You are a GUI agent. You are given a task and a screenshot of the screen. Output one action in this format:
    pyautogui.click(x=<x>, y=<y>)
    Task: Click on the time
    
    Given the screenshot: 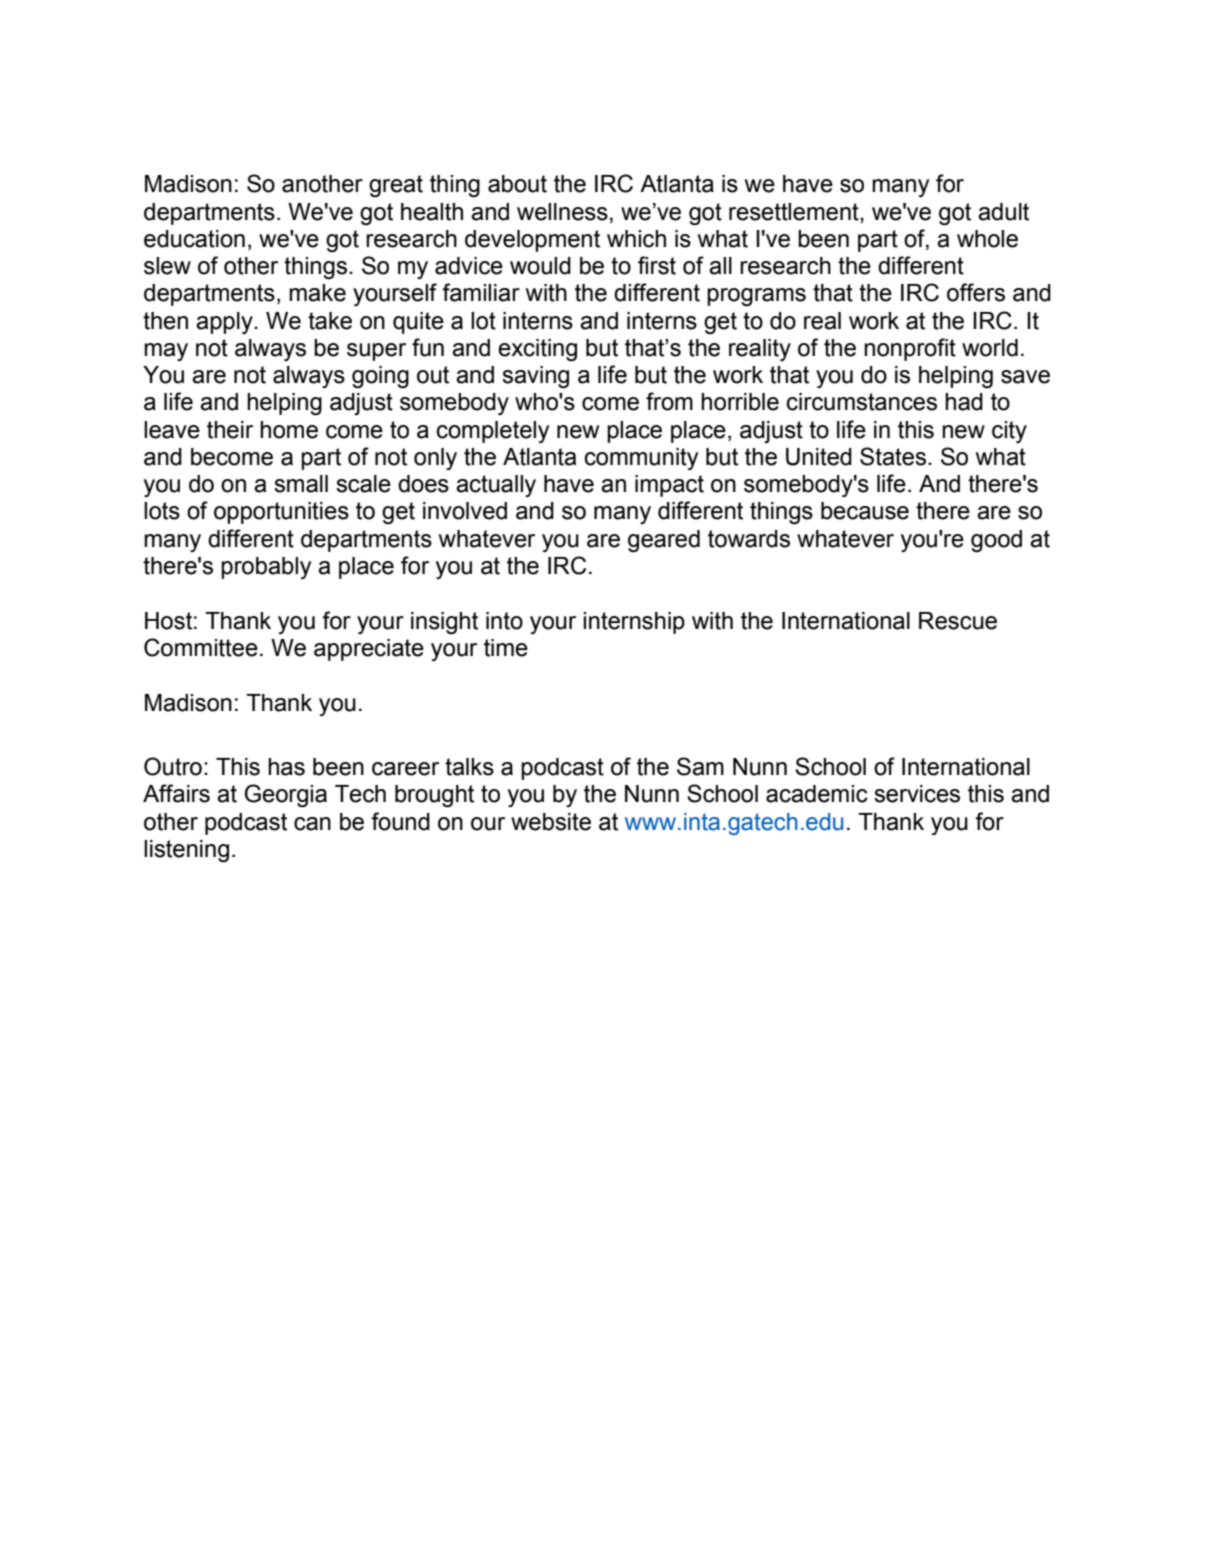 What is the action you would take?
    pyautogui.click(x=506, y=648)
